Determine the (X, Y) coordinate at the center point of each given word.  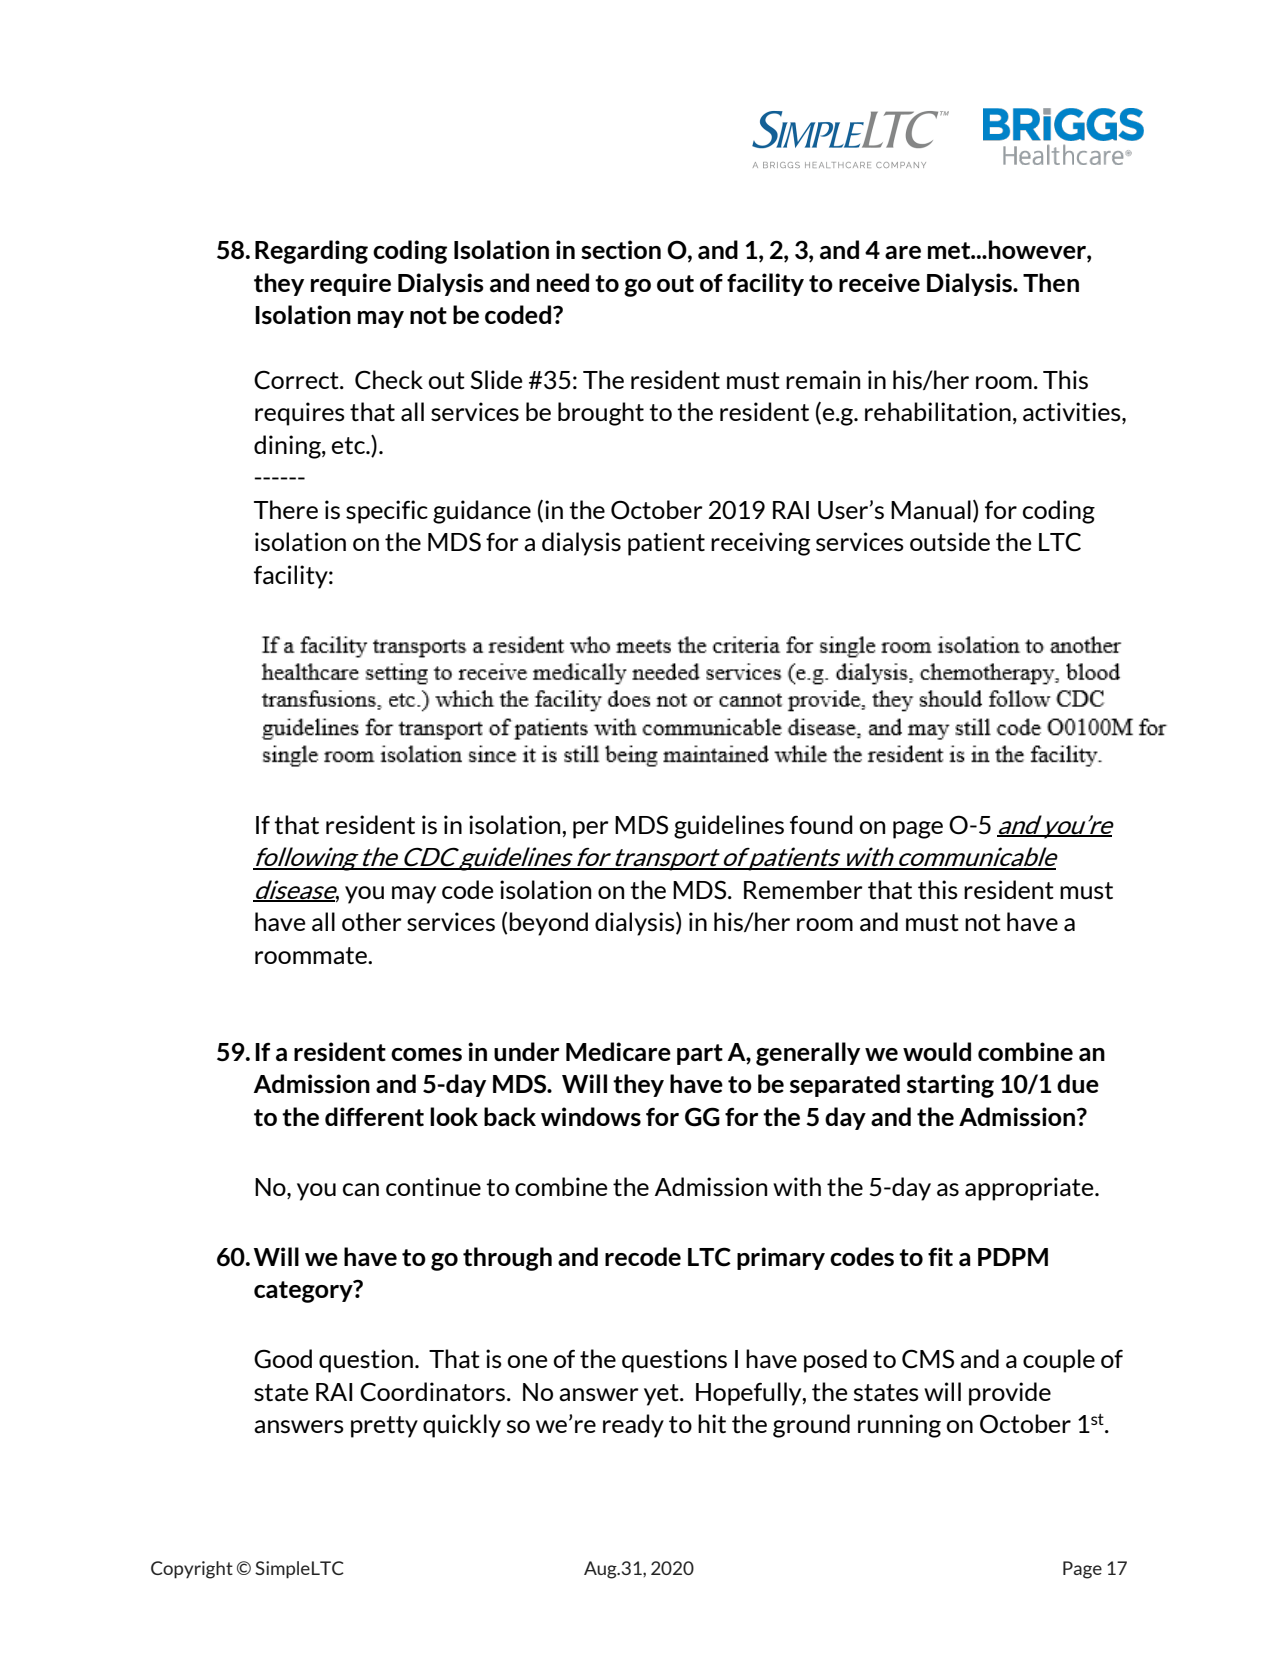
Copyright (192, 1570)
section (621, 249)
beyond (548, 924)
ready (633, 1426)
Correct (297, 380)
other (372, 921)
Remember (803, 889)
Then (1051, 282)
